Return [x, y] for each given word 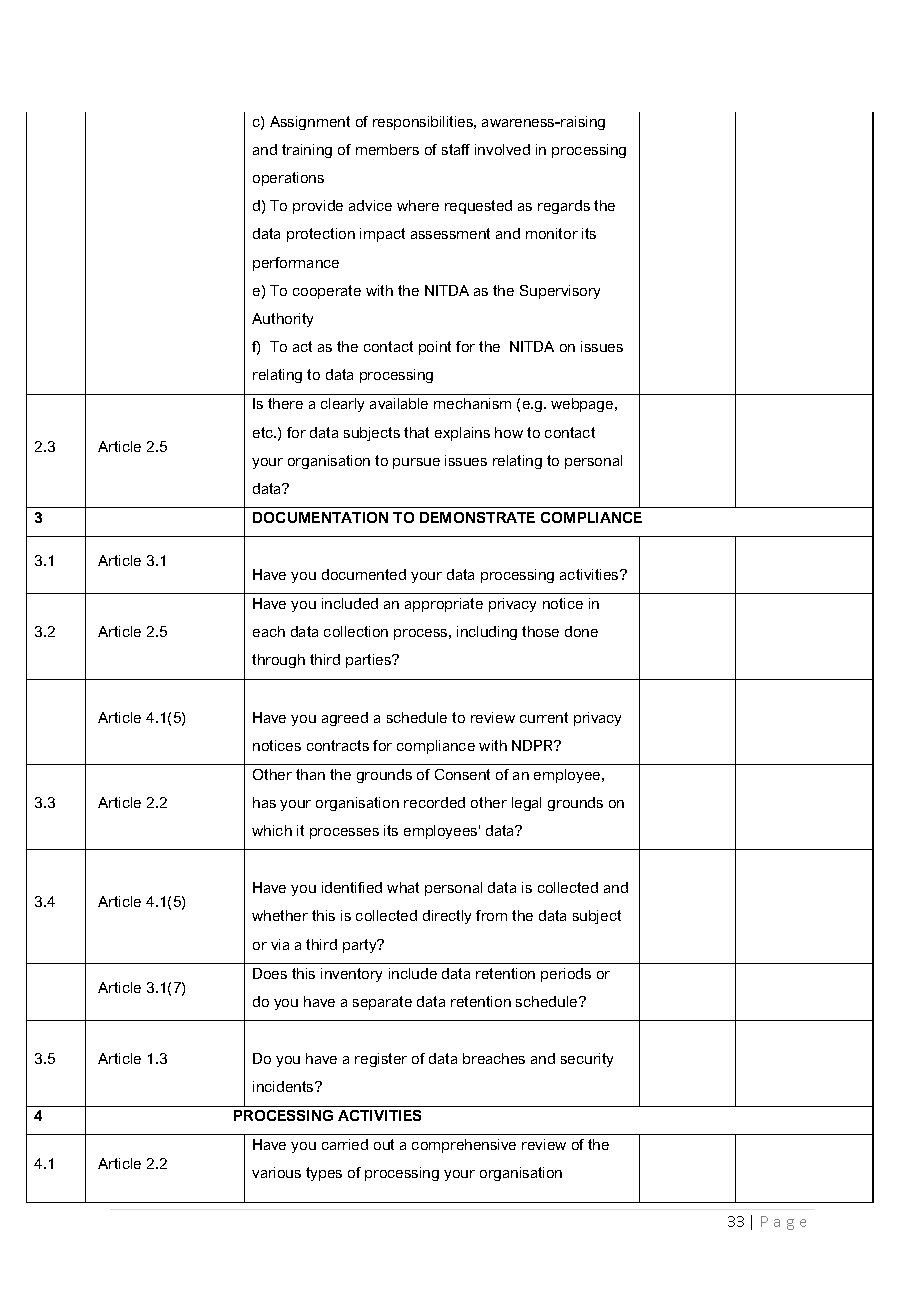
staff [456, 149]
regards [564, 207]
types [324, 1174]
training [307, 151]
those [540, 631]
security [587, 1060]
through [278, 661]
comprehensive [464, 1146]
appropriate [444, 605]
